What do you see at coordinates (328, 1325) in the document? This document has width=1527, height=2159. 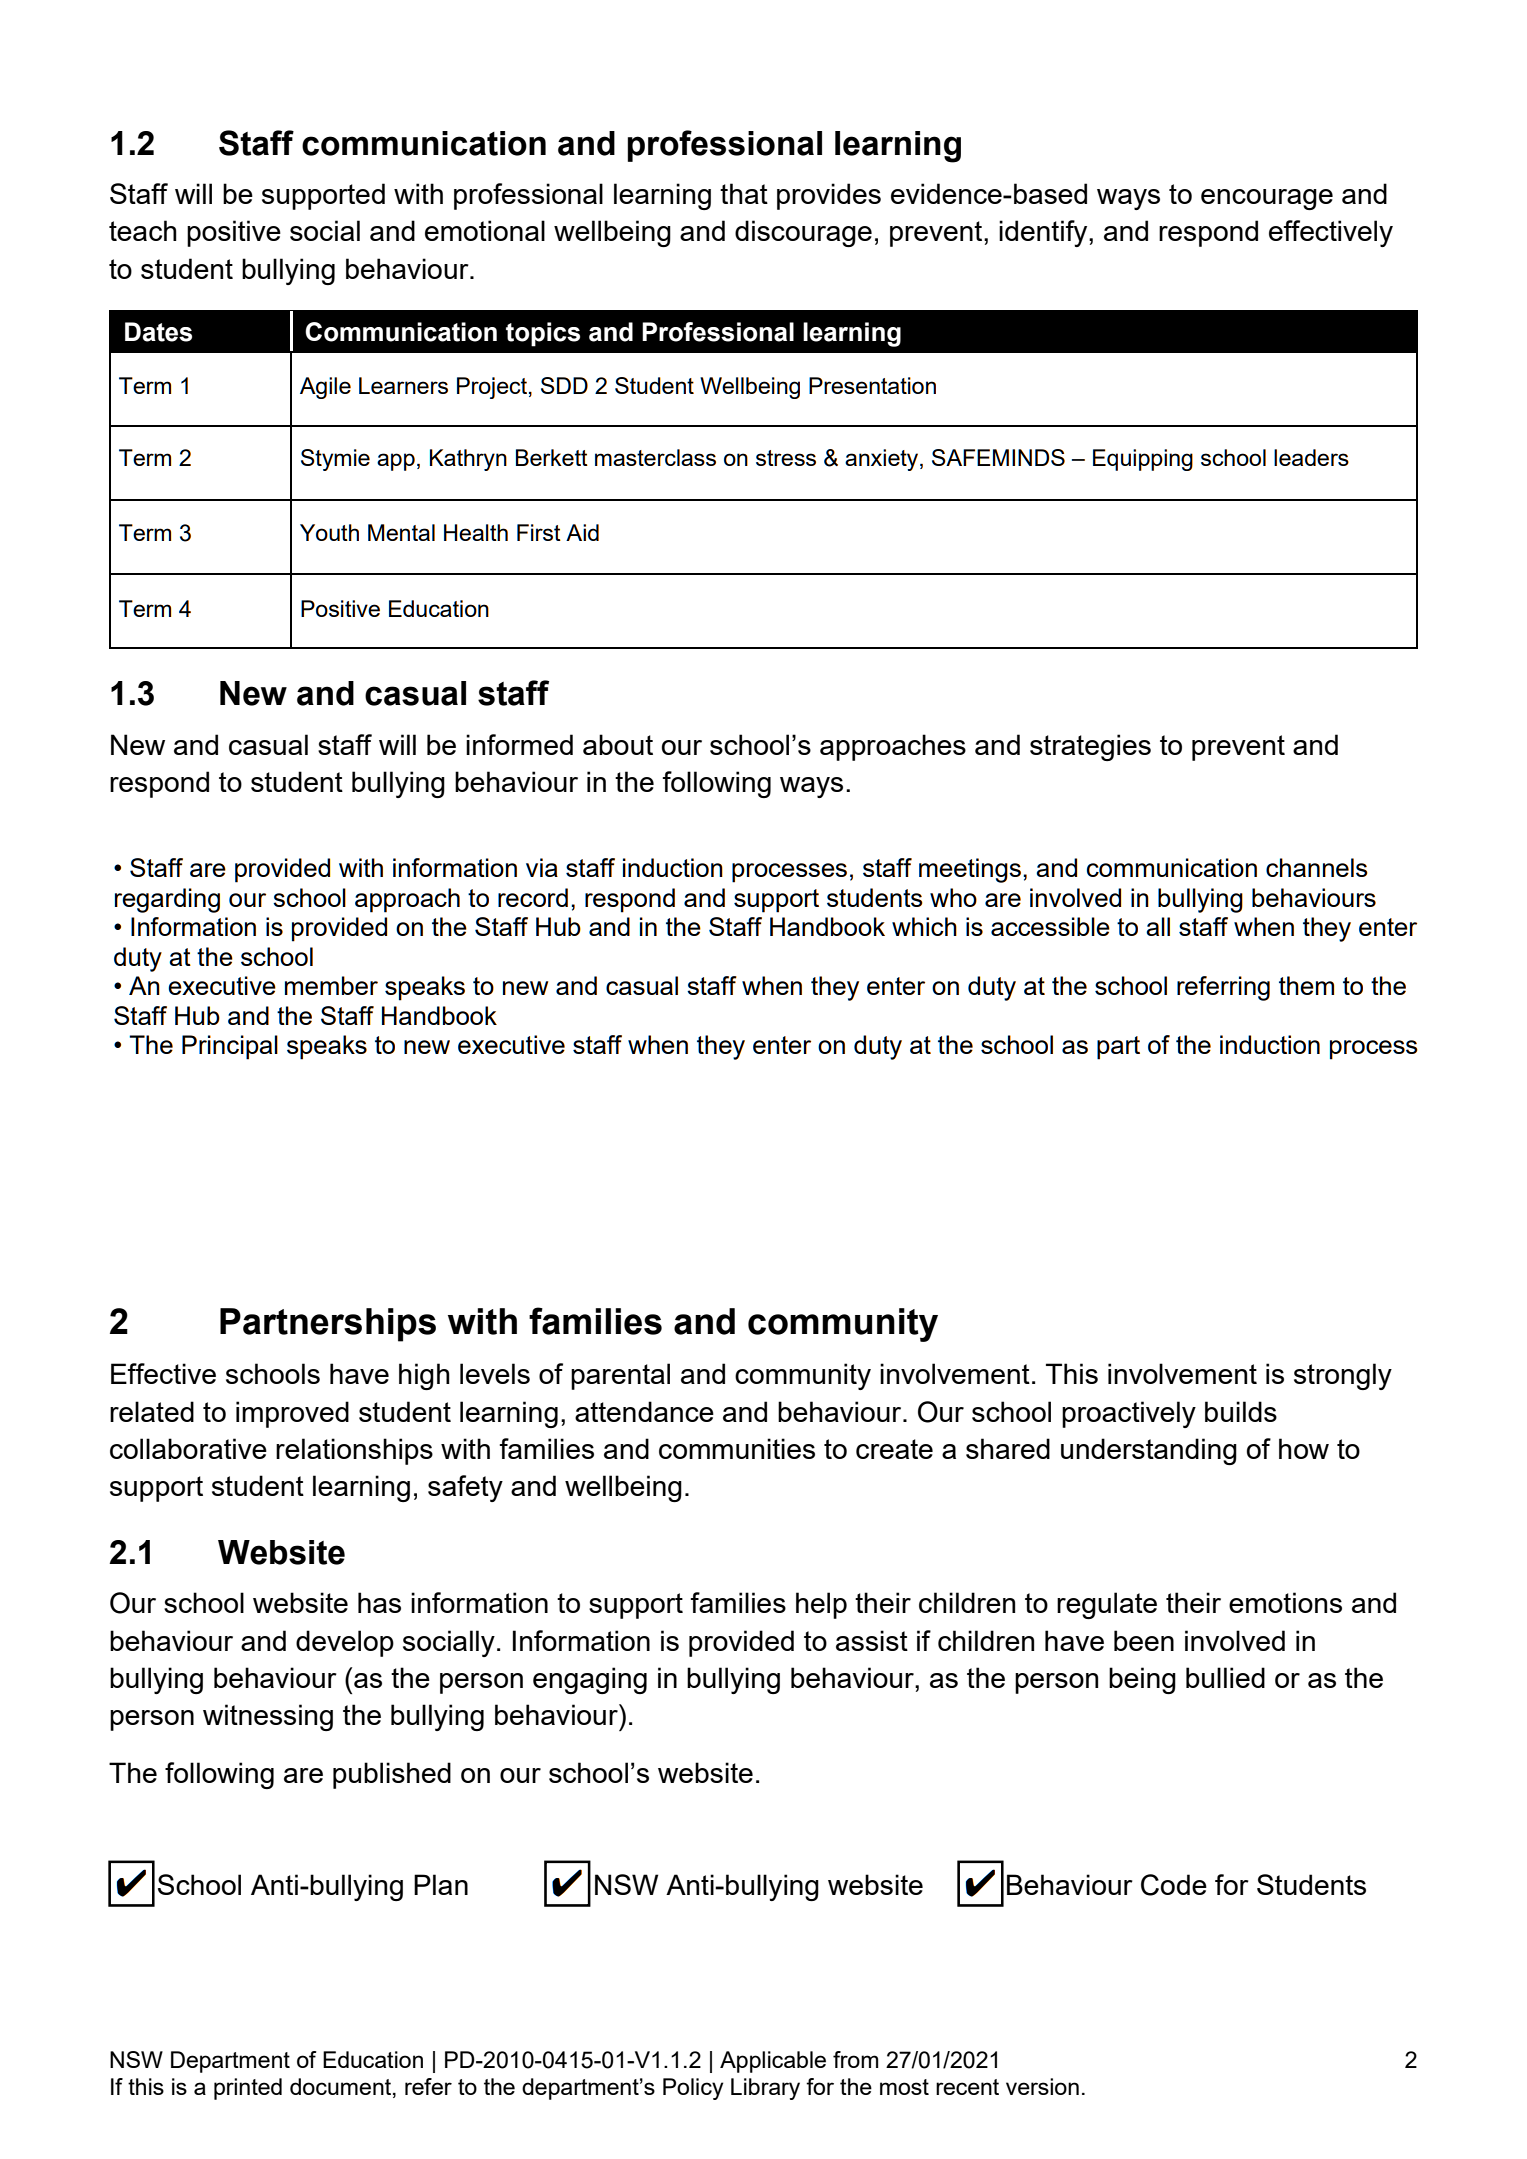 I see `Partnerships` at bounding box center [328, 1325].
